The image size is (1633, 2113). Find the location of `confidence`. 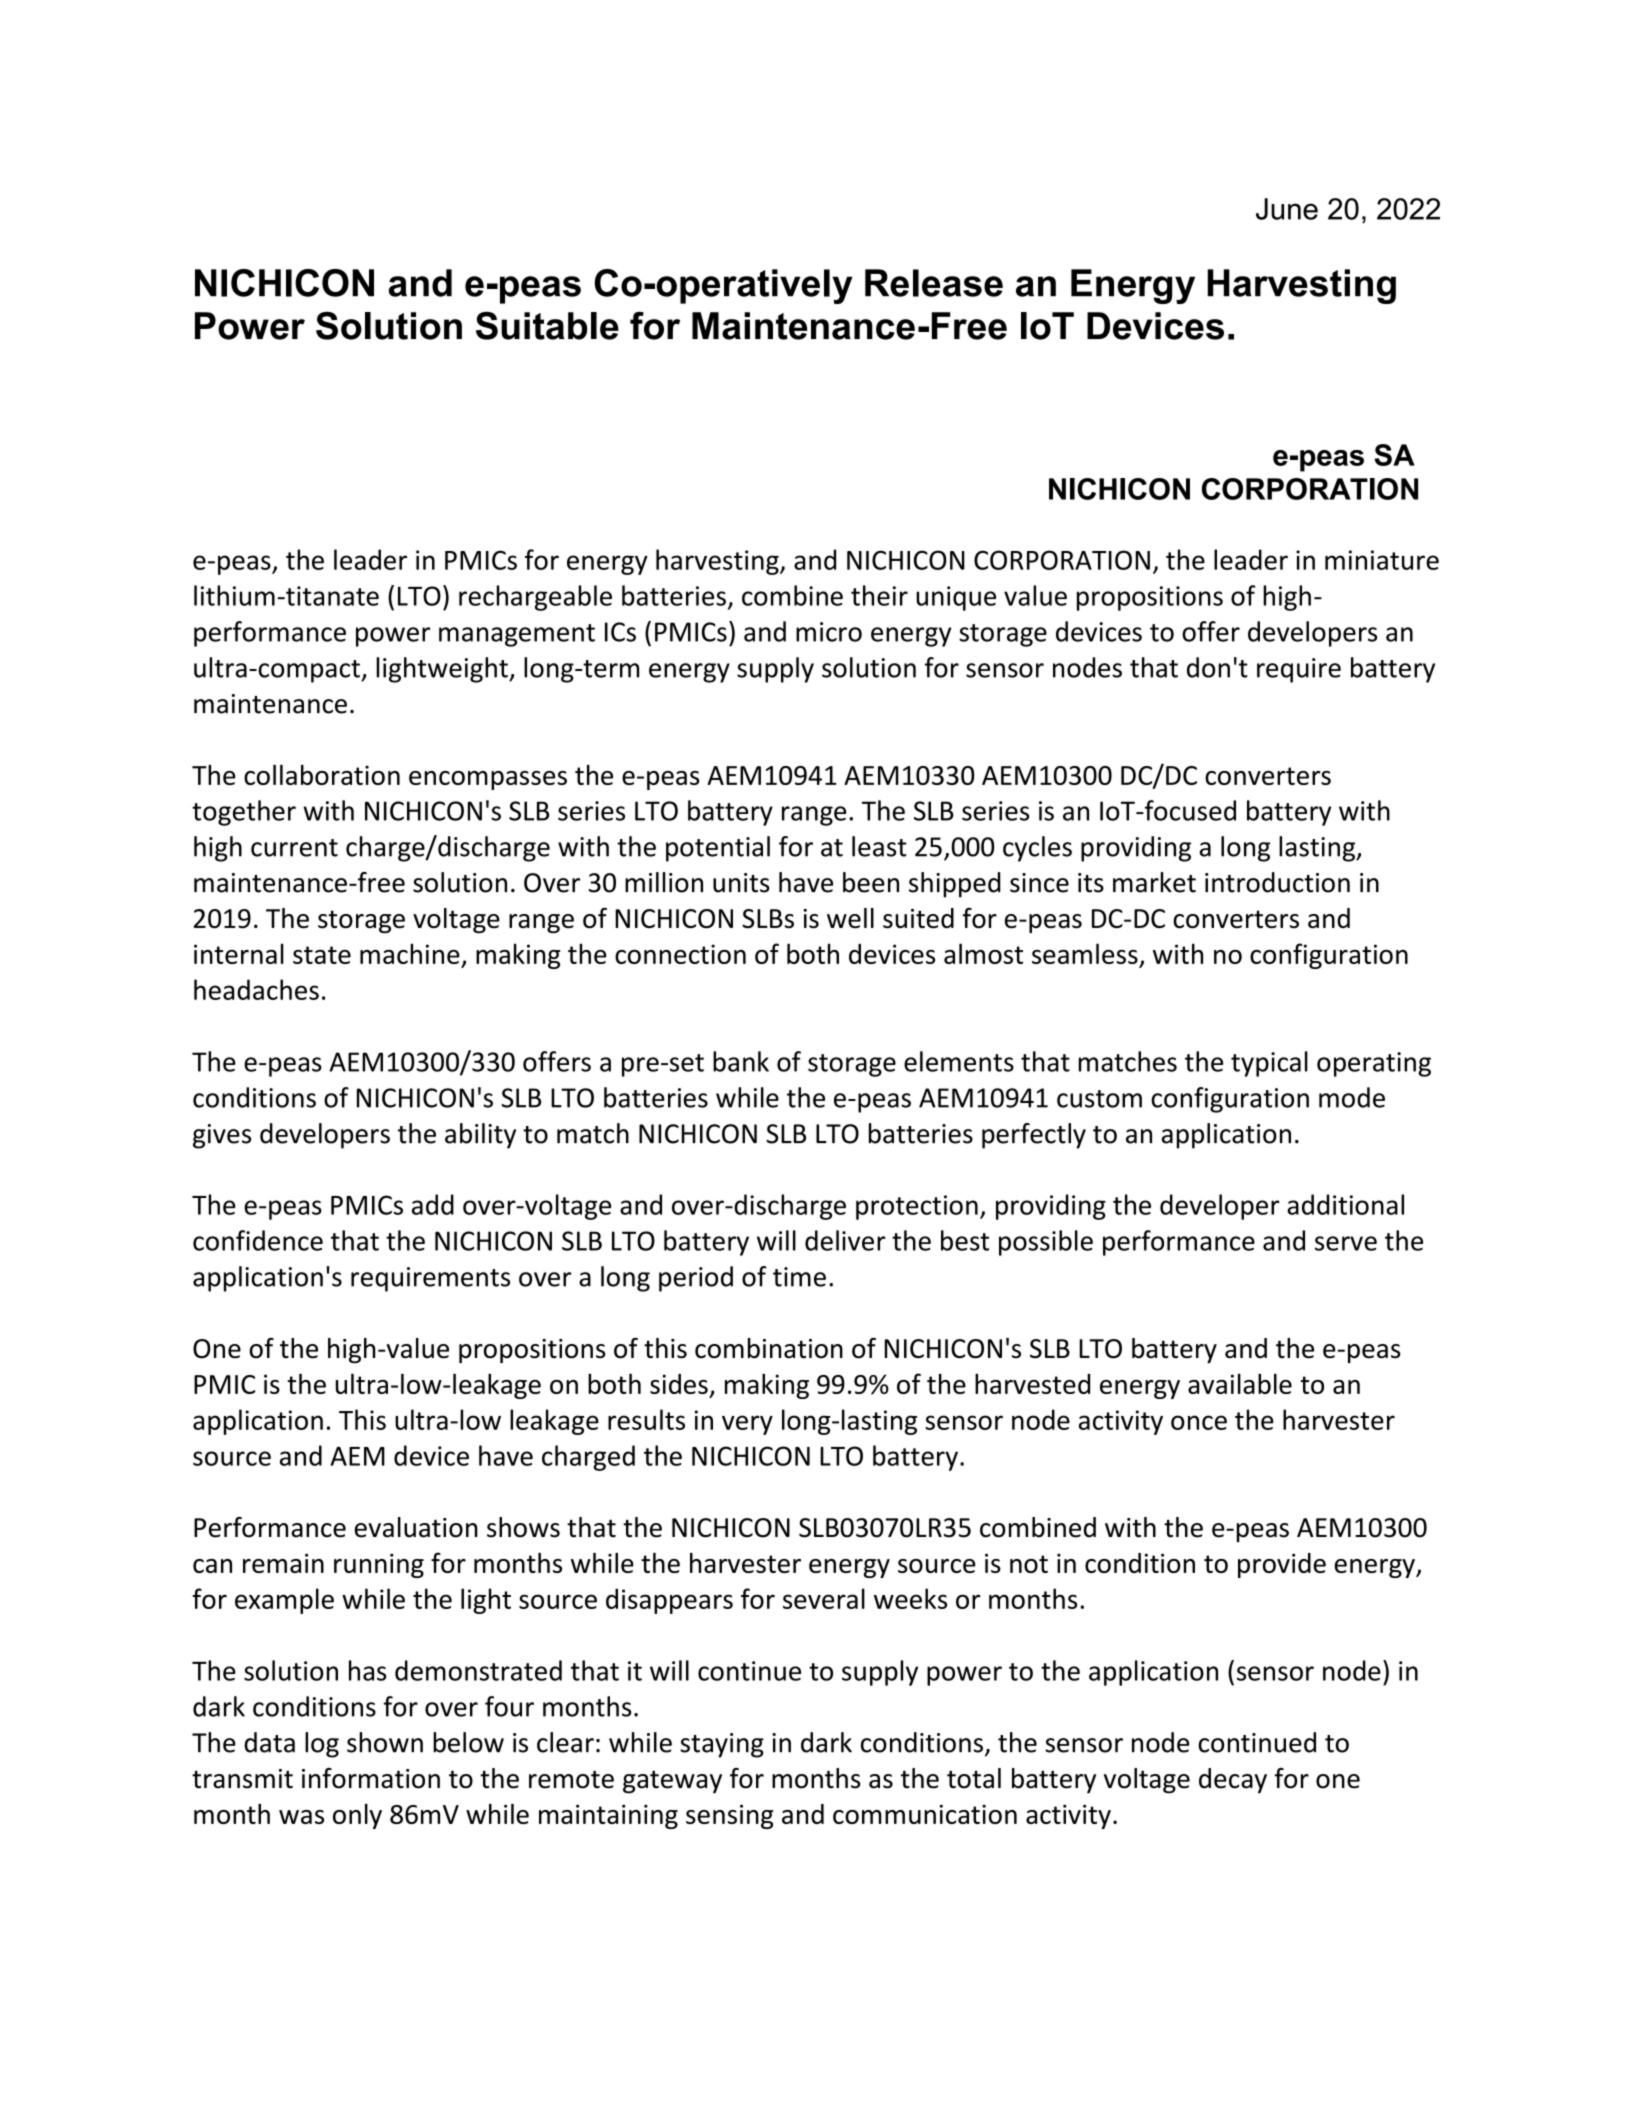

confidence is located at coordinates (258, 1240).
